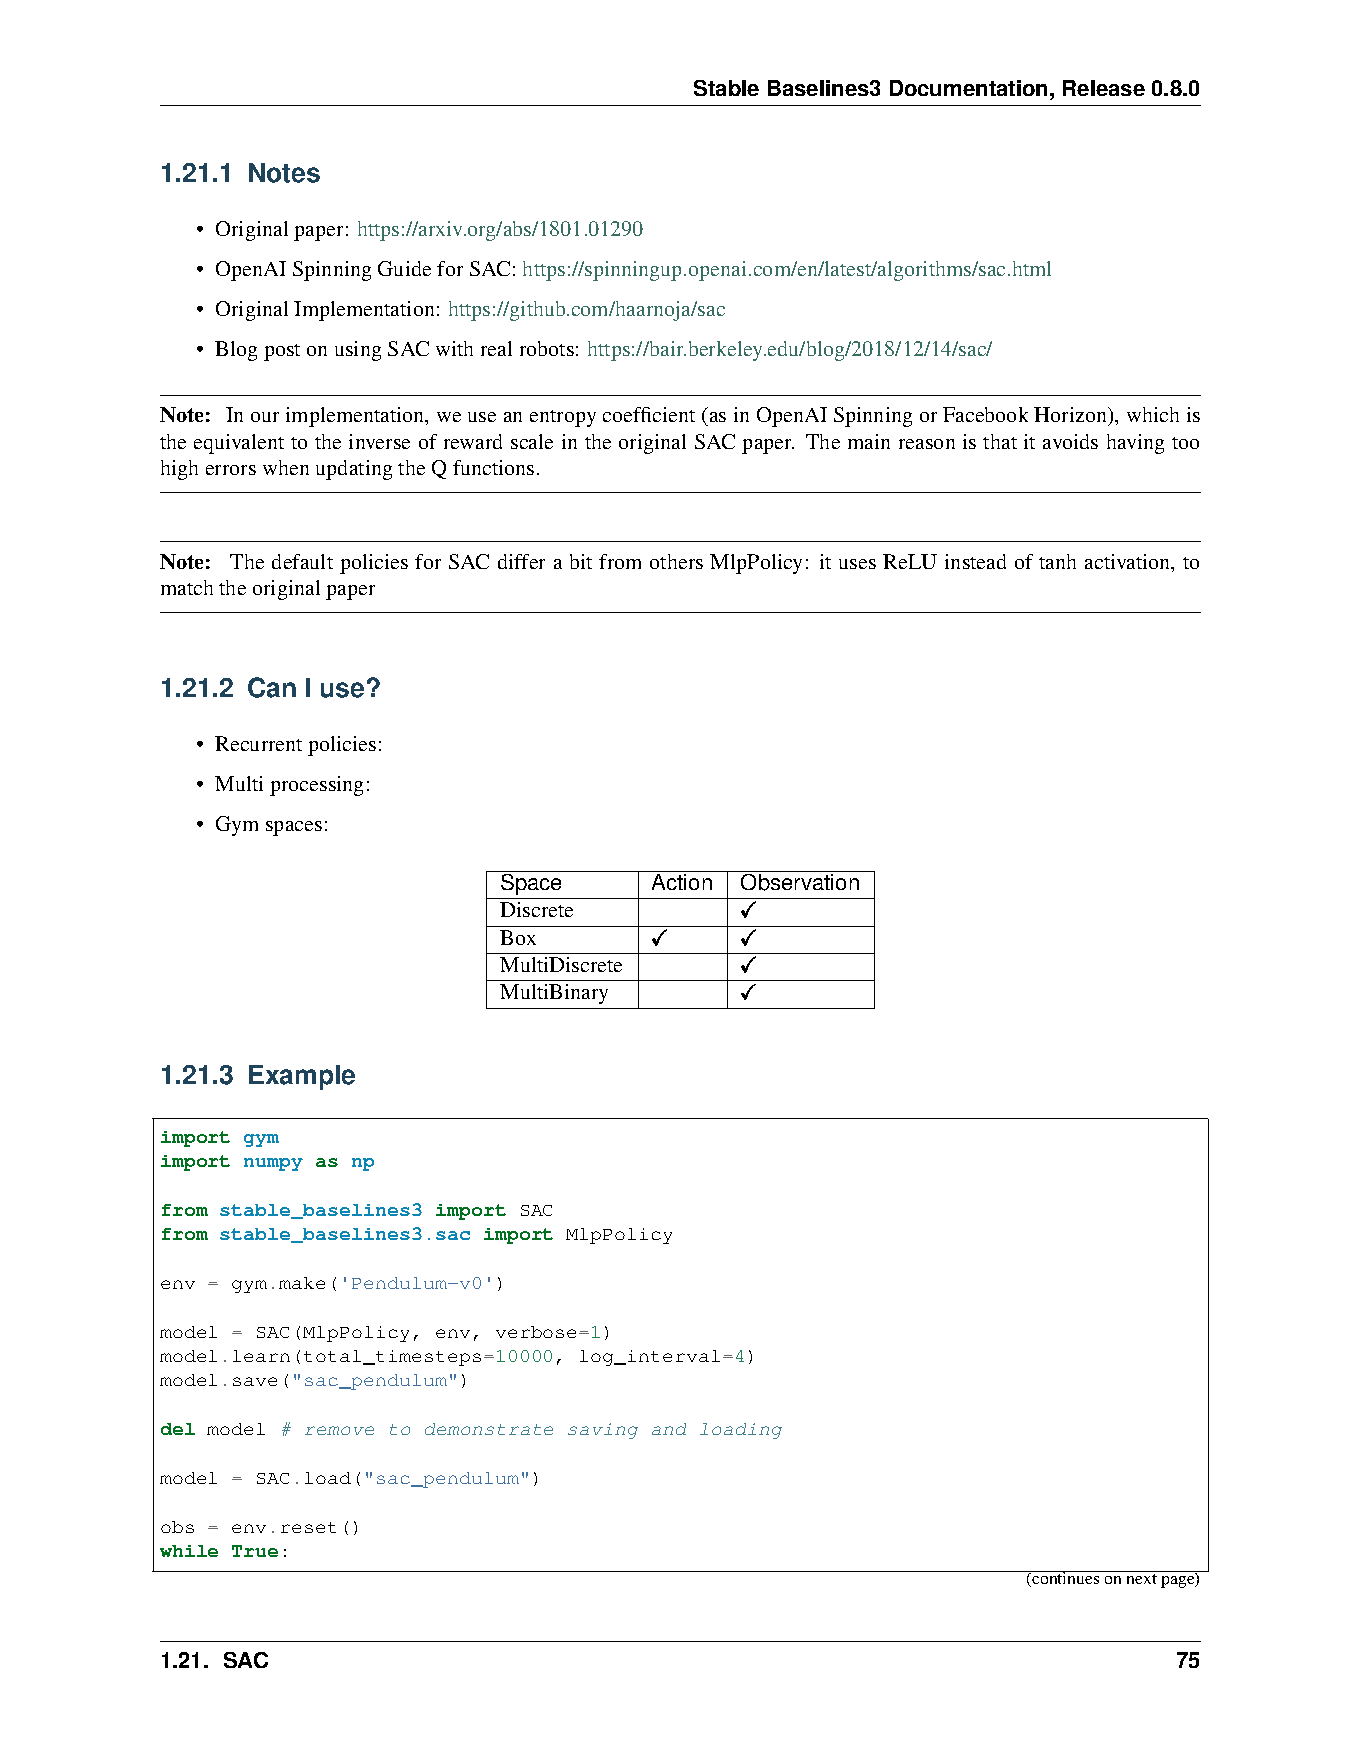 Image resolution: width=1361 pixels, height=1762 pixels. What do you see at coordinates (603, 1431) in the screenshot?
I see `saving` at bounding box center [603, 1431].
